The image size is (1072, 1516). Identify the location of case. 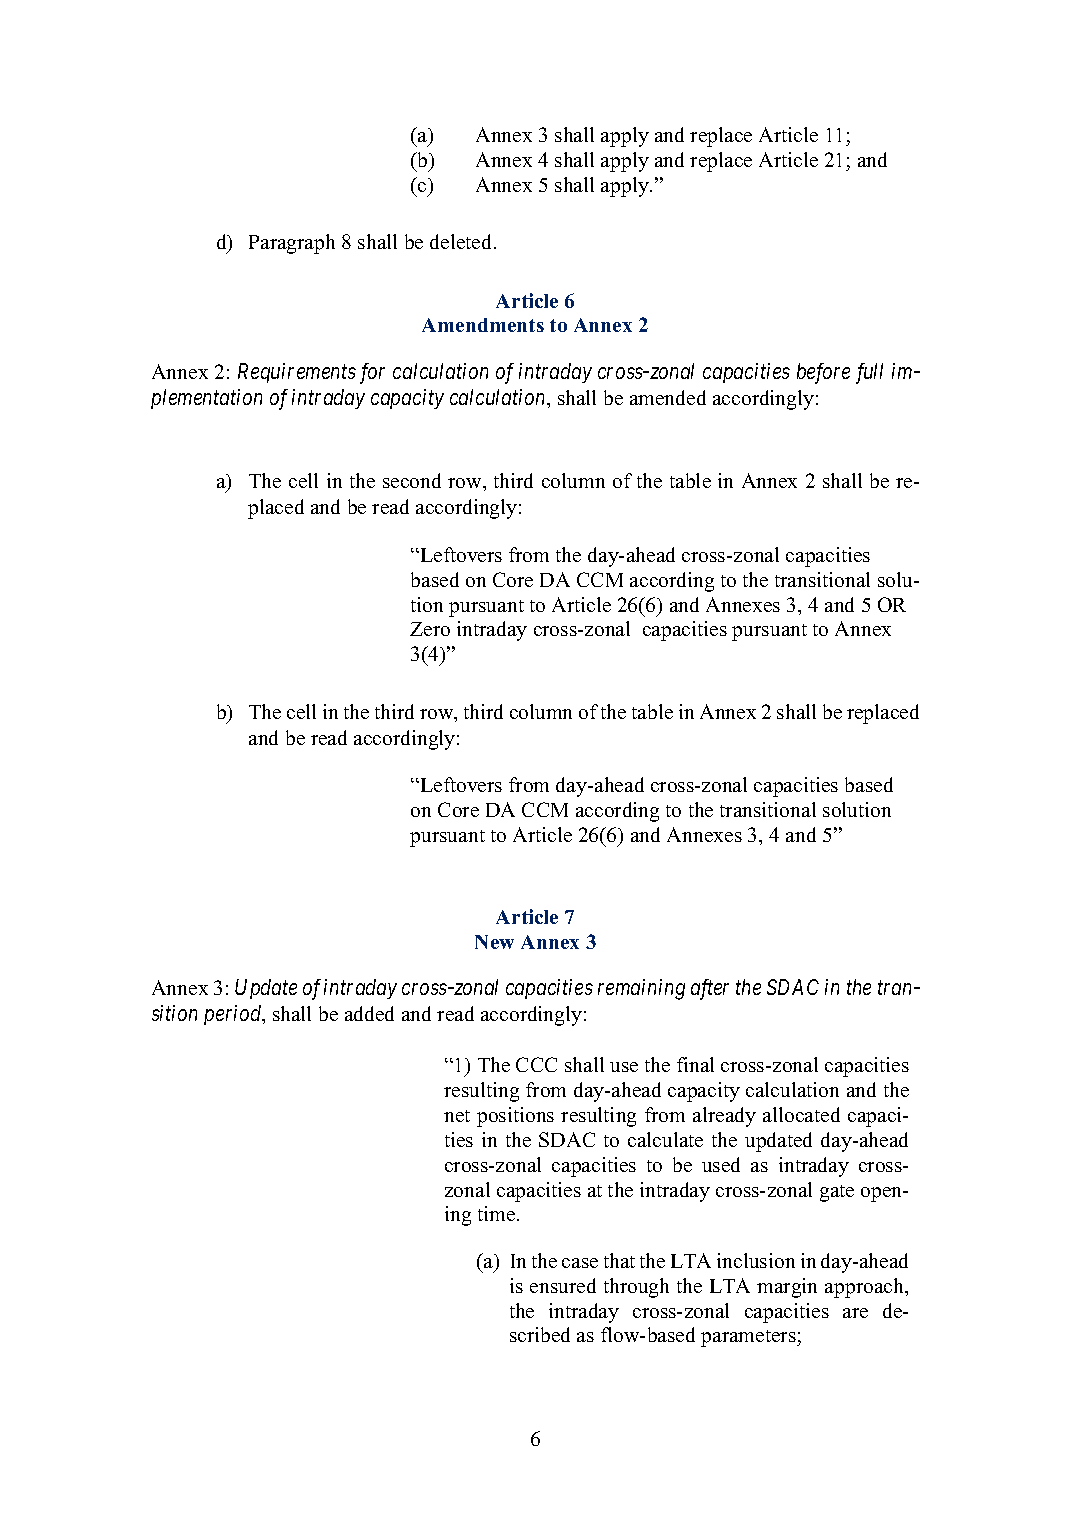
(580, 1263).
